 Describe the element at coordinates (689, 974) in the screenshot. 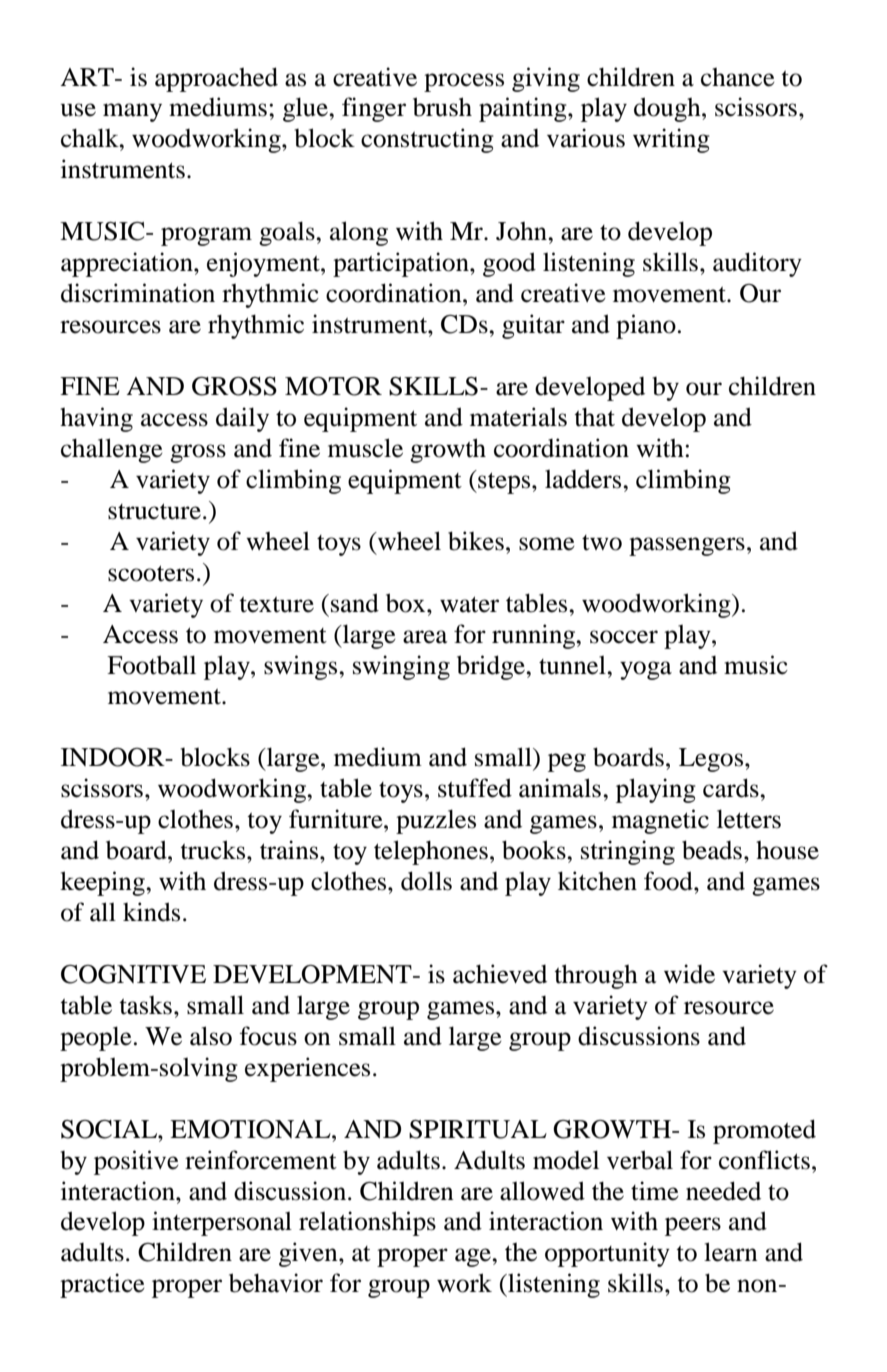

I see `wide` at that location.
